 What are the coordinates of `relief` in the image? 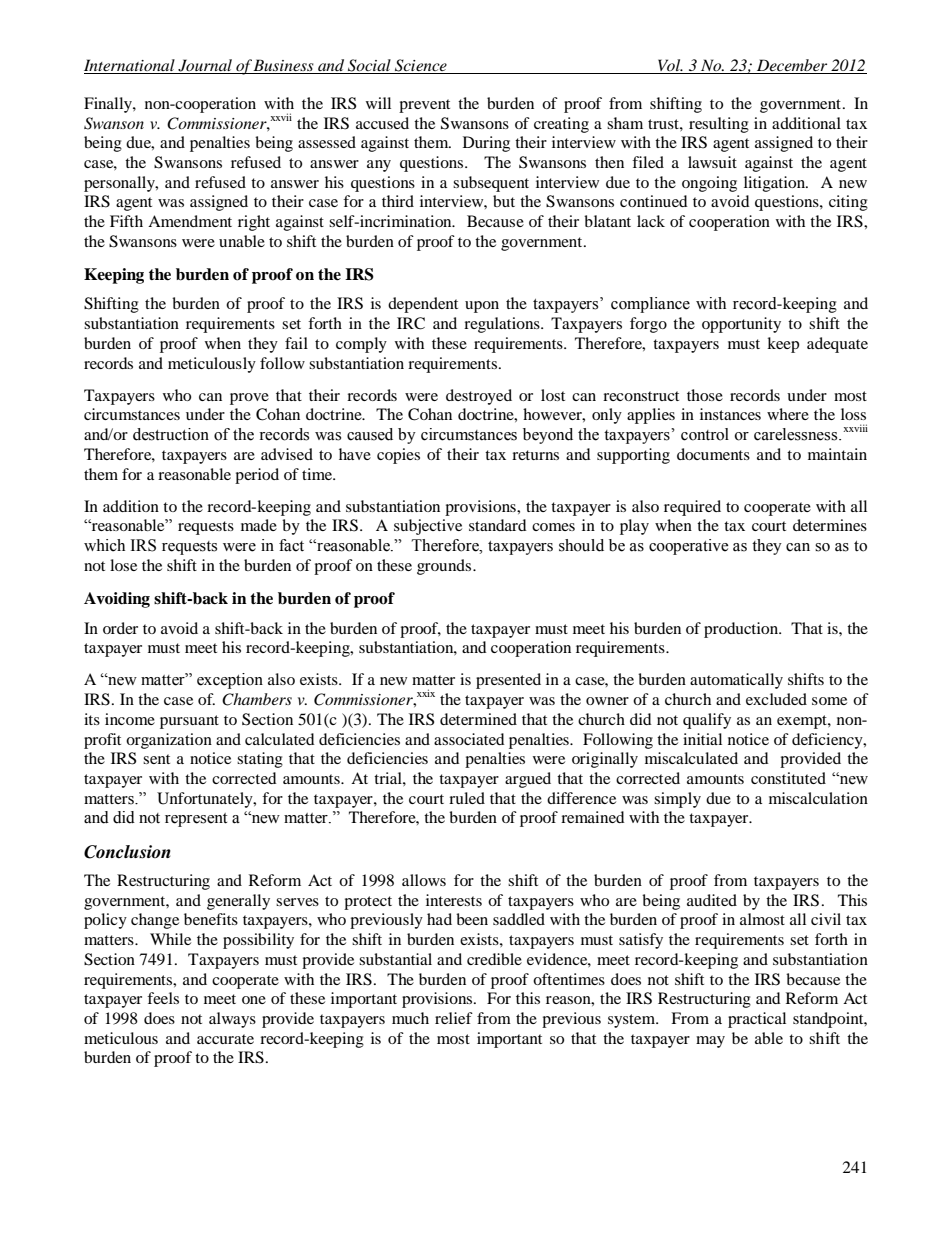 It's located at (454, 1018).
